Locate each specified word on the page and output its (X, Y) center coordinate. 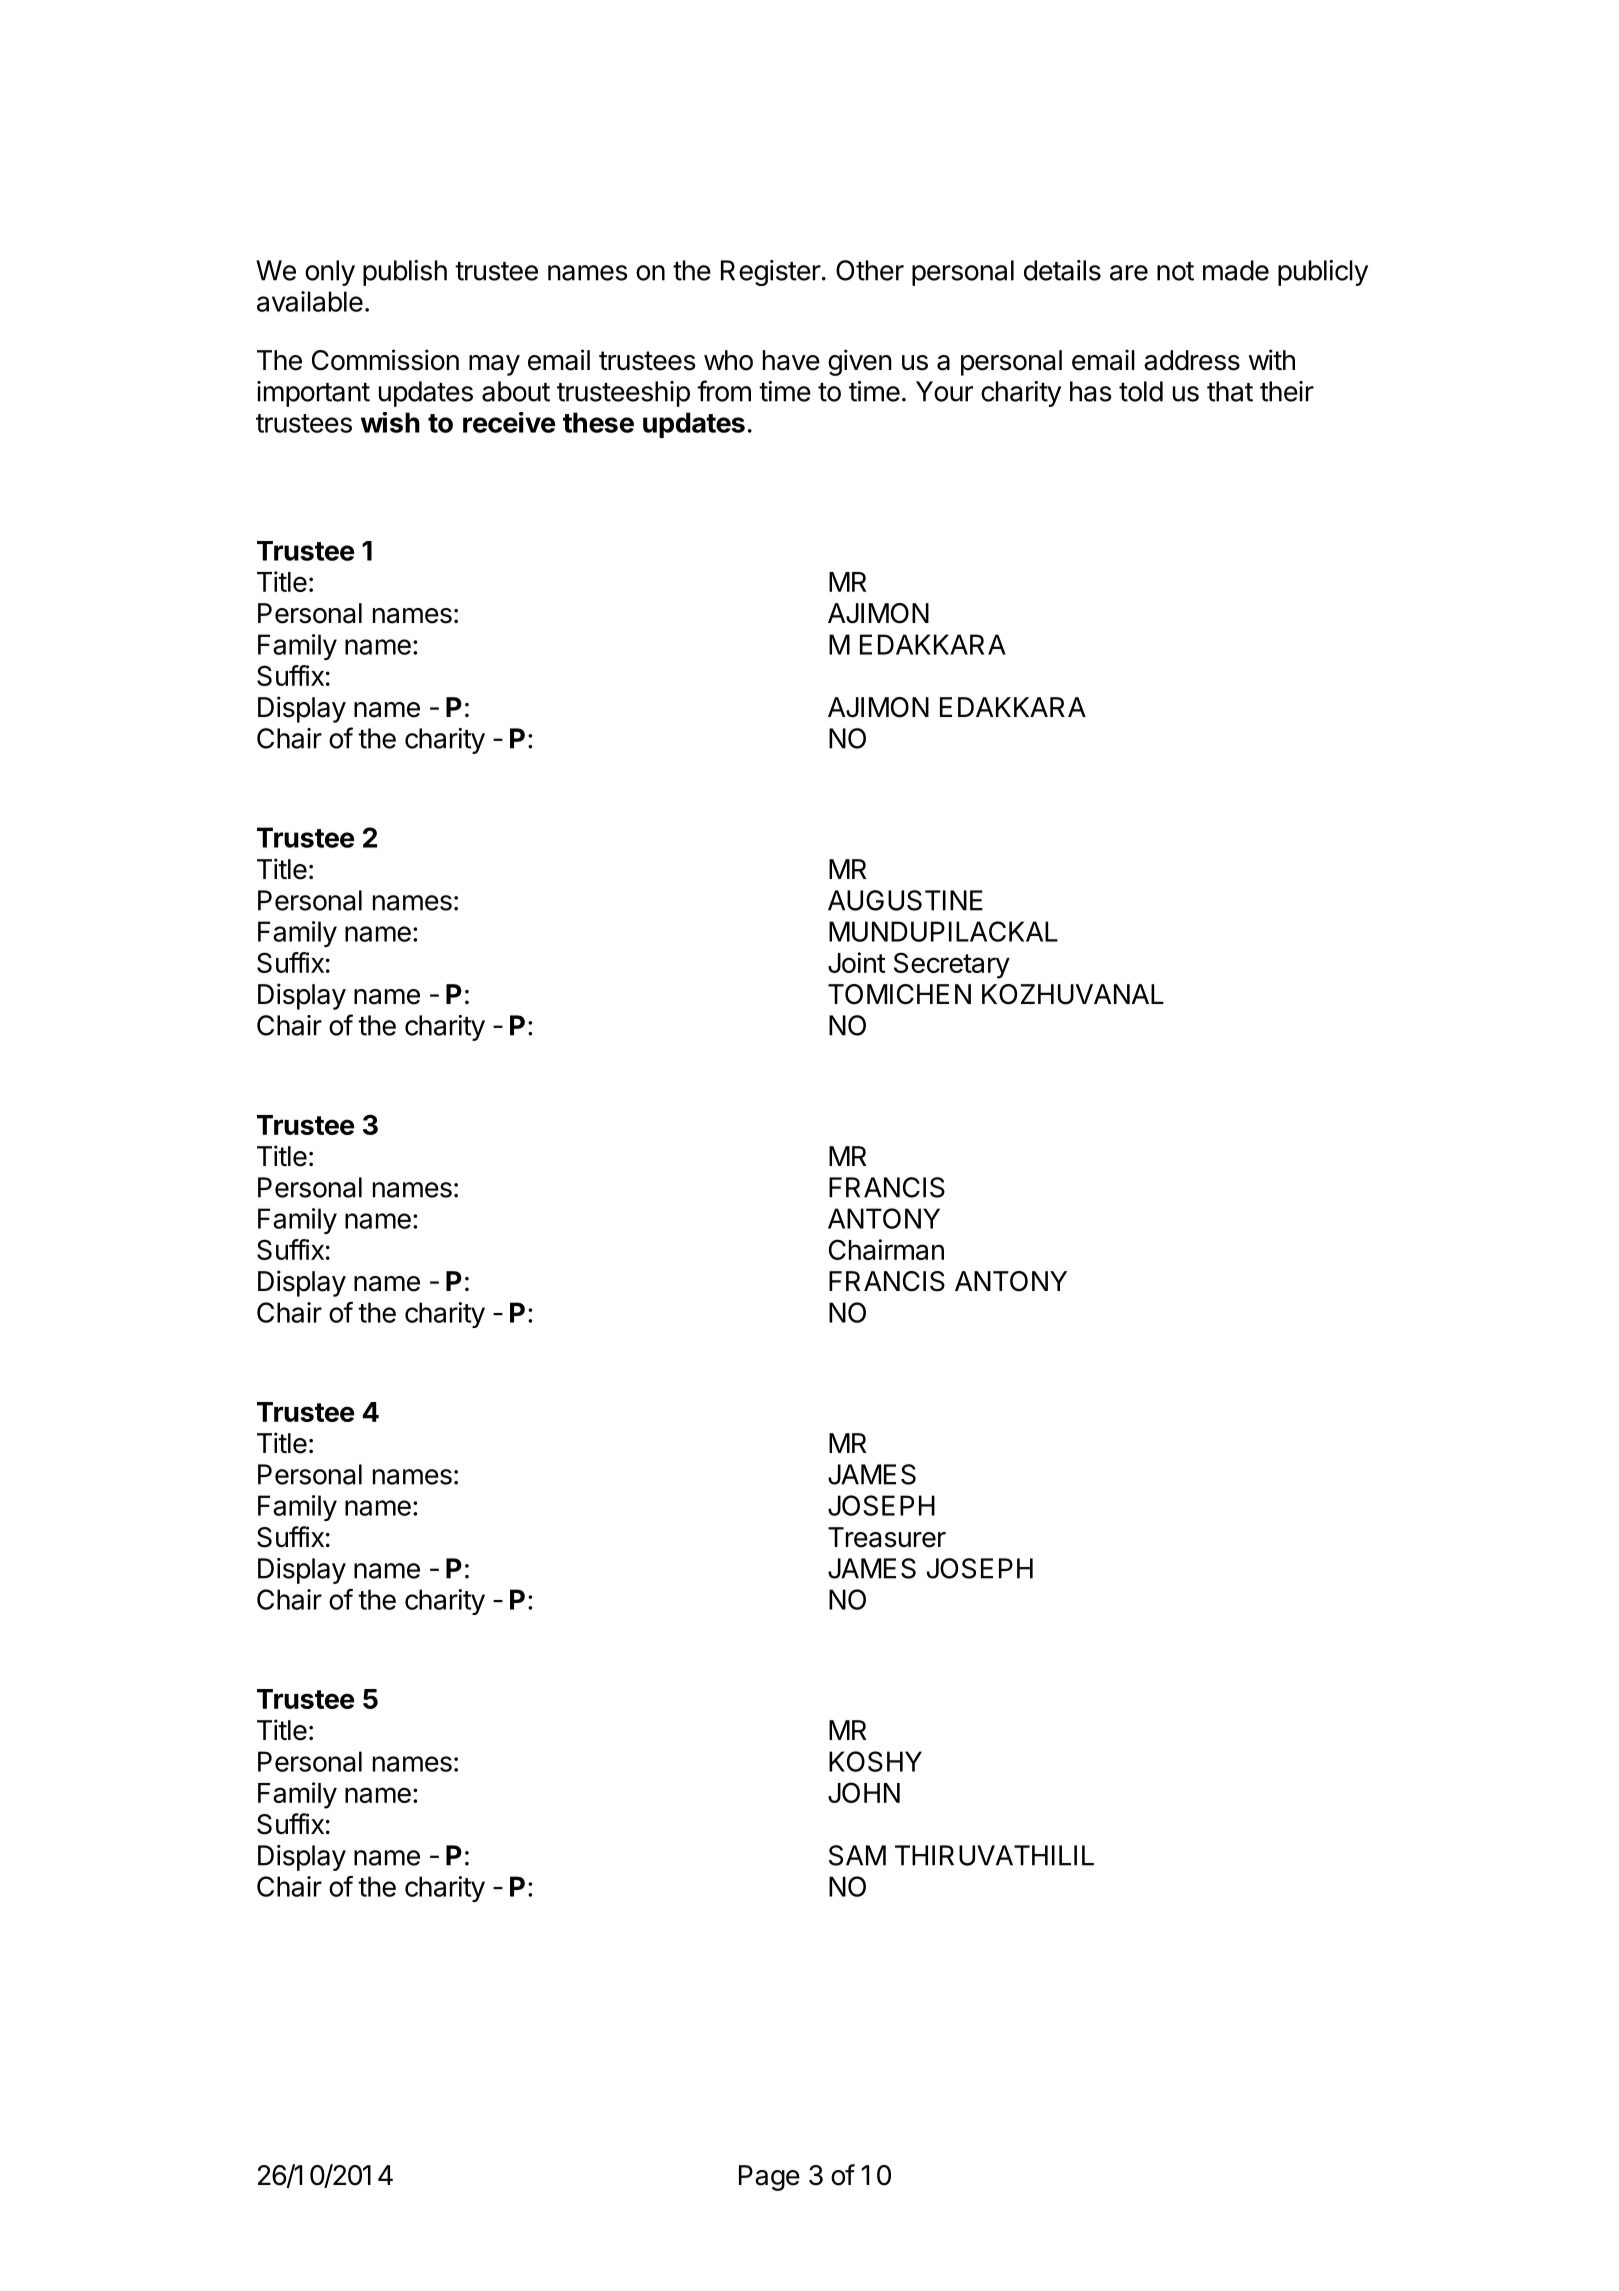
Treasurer (887, 1537)
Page (769, 2178)
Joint (857, 962)
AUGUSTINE (905, 900)
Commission (385, 360)
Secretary (952, 965)
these (598, 422)
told (1141, 391)
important (313, 394)
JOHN (864, 1792)
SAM (857, 1855)
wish (390, 422)
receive (509, 422)
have (791, 360)
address (1192, 360)
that (1230, 391)
